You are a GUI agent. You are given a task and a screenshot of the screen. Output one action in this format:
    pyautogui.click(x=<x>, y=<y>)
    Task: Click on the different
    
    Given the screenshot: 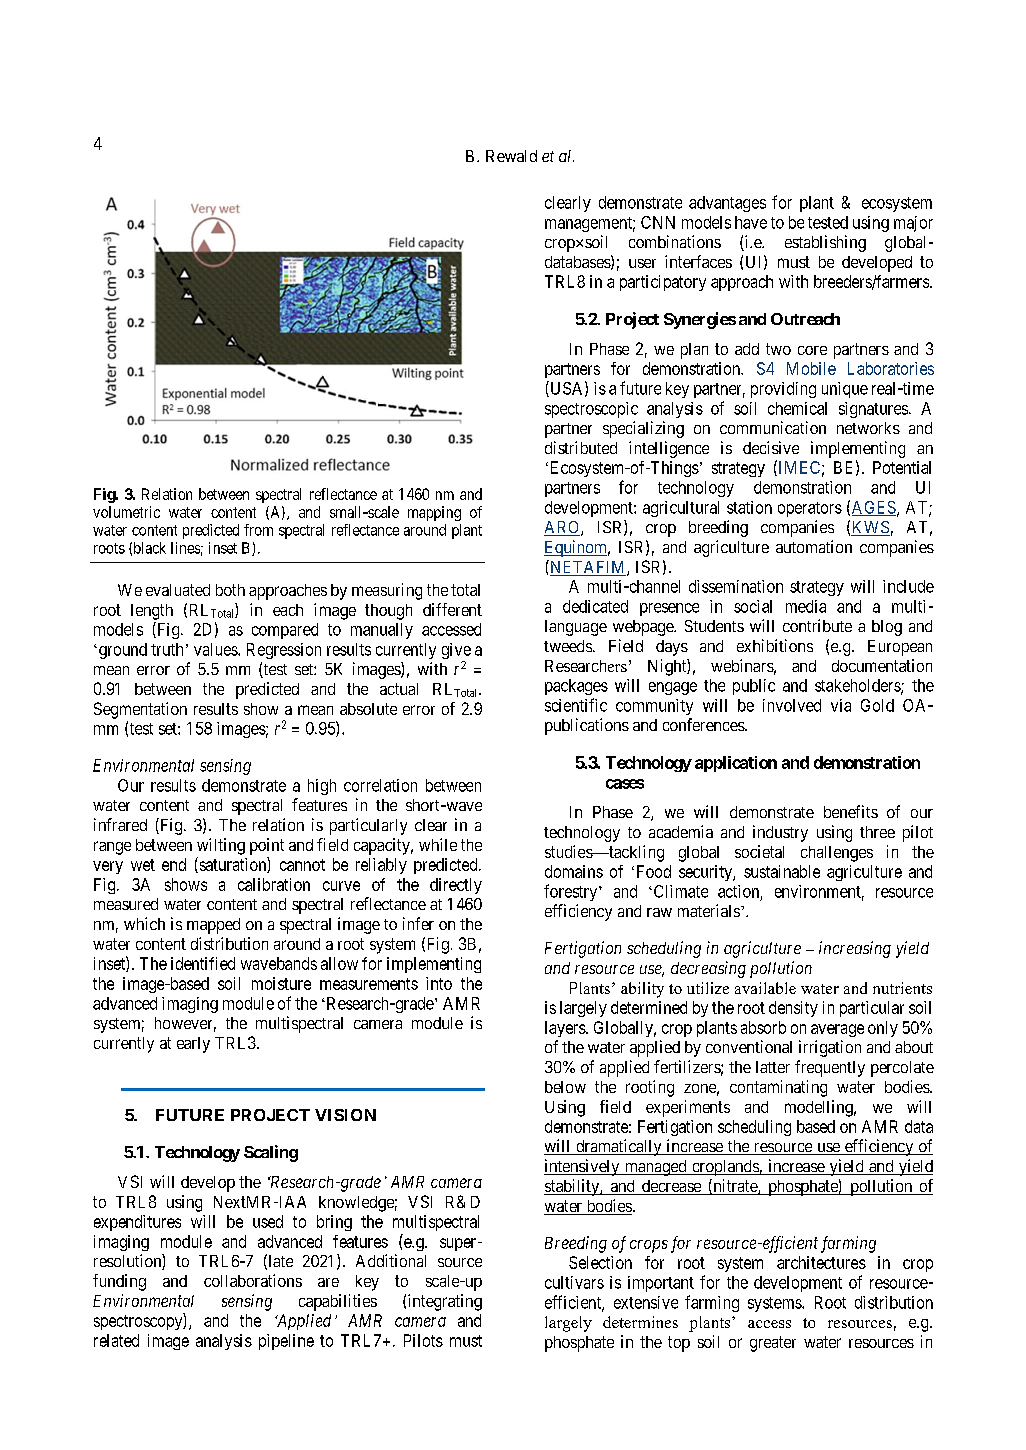 What is the action you would take?
    pyautogui.click(x=452, y=609)
